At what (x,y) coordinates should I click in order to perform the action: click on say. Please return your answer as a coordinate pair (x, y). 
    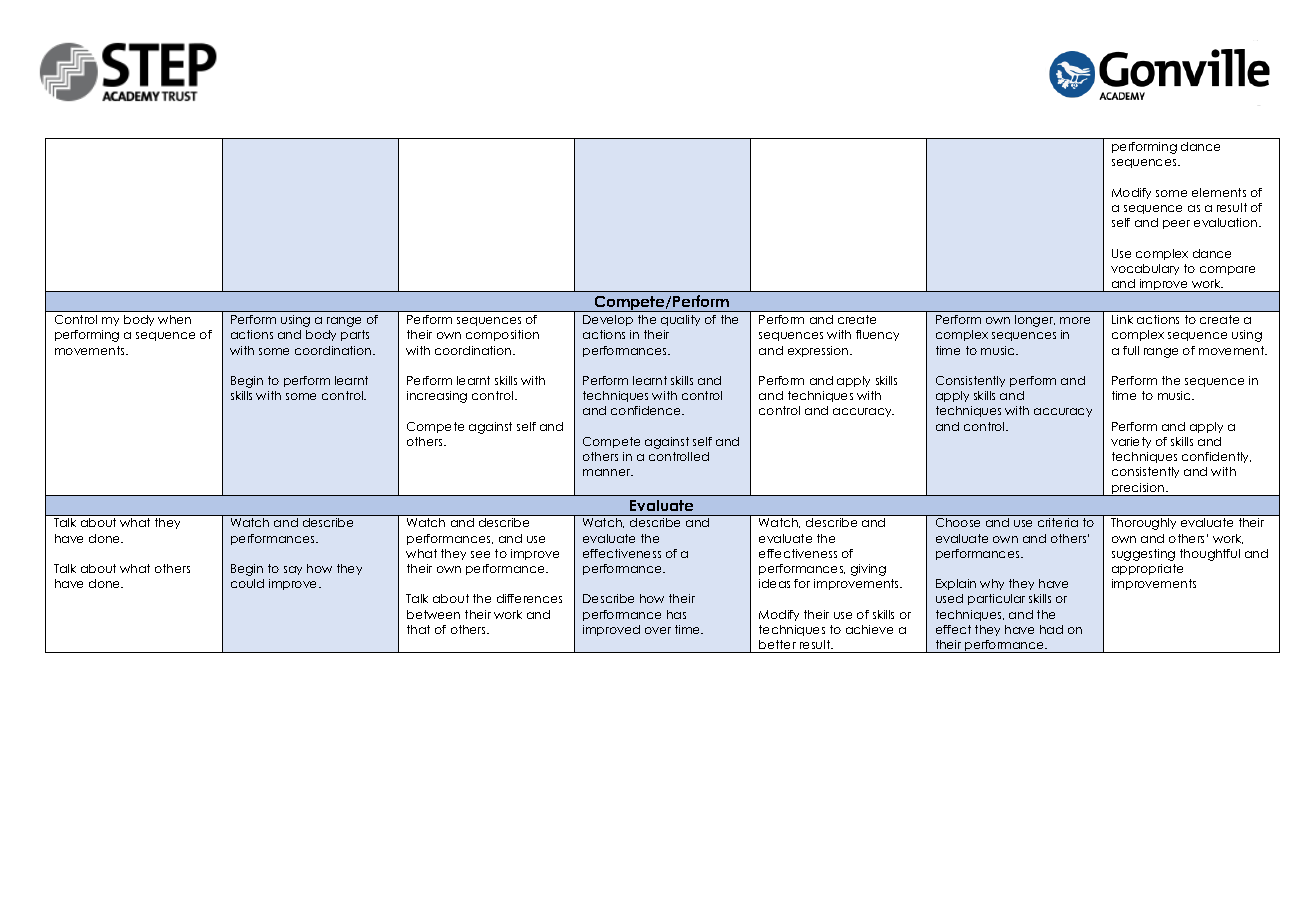
    Looking at the image, I should click on (293, 570).
